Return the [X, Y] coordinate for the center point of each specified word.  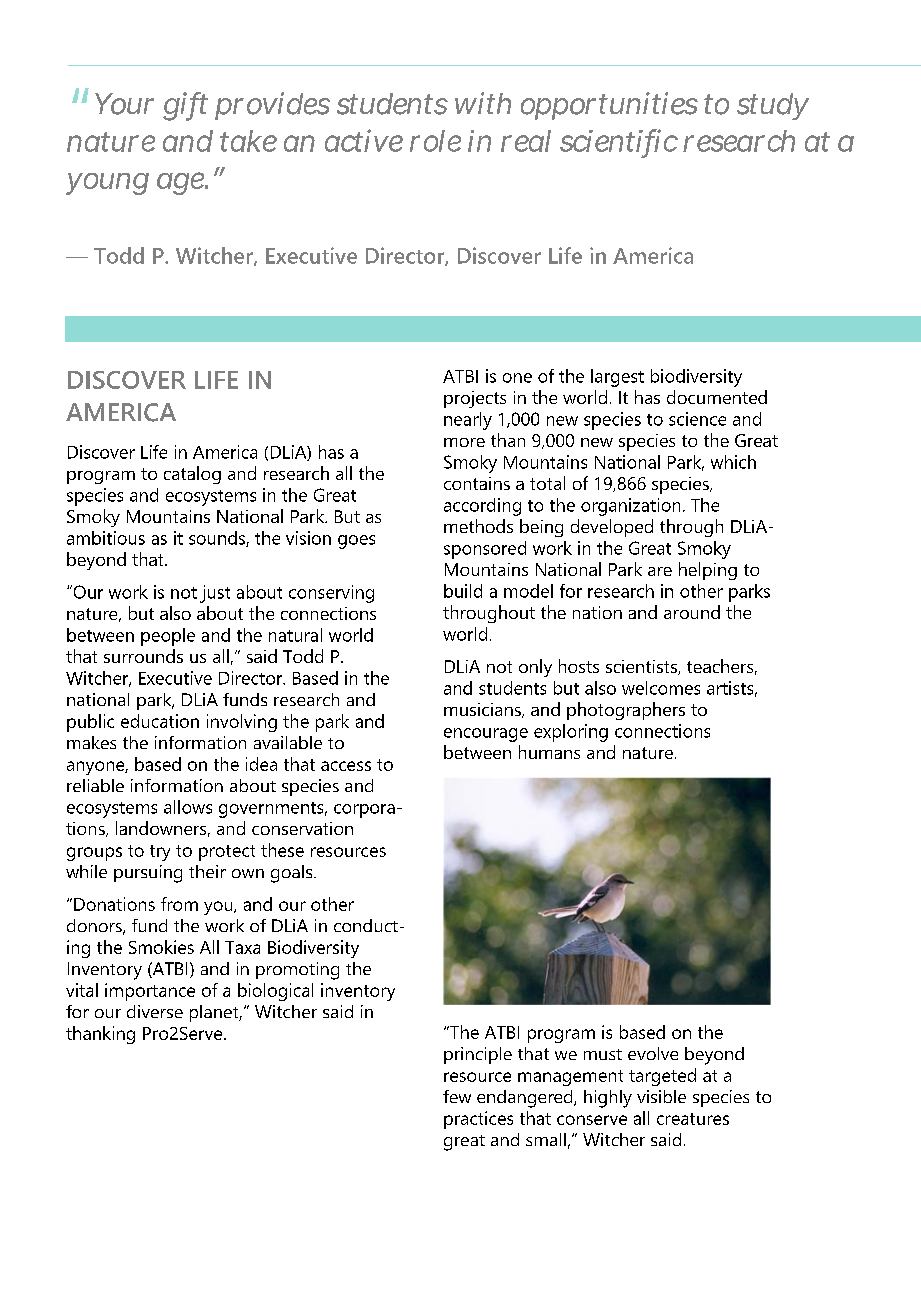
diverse [155, 1011]
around [692, 612]
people [168, 637]
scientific [619, 141]
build [463, 591]
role [435, 141]
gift [185, 106]
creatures [693, 1119]
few [457, 1096]
